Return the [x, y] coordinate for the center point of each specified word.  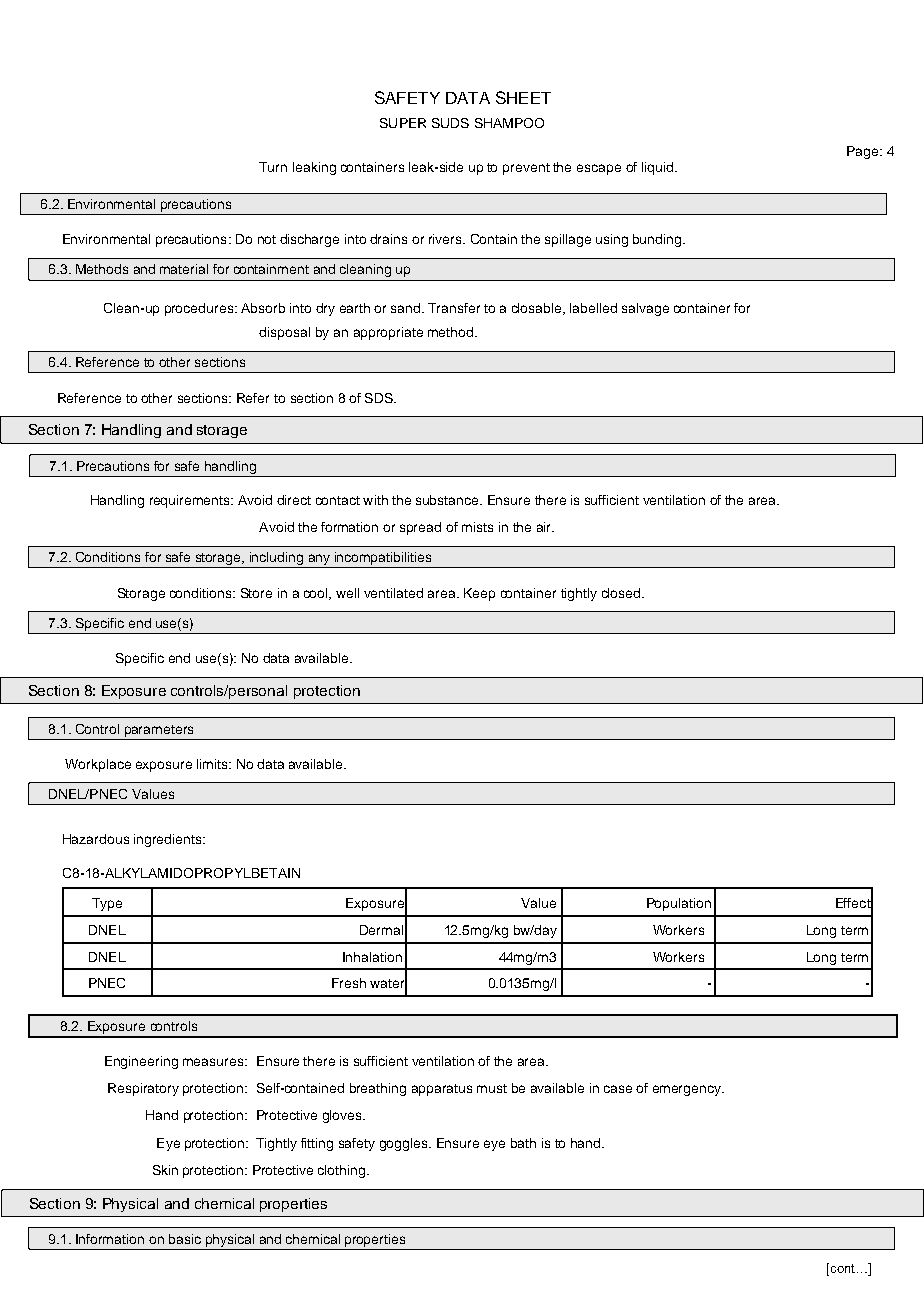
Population [679, 904]
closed [622, 593]
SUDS [450, 123]
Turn [273, 167]
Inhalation [372, 957]
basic [185, 1239]
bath [523, 1143]
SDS [380, 398]
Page [864, 152]
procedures [200, 309]
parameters [159, 731]
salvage [645, 309]
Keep [479, 594]
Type [107, 904]
